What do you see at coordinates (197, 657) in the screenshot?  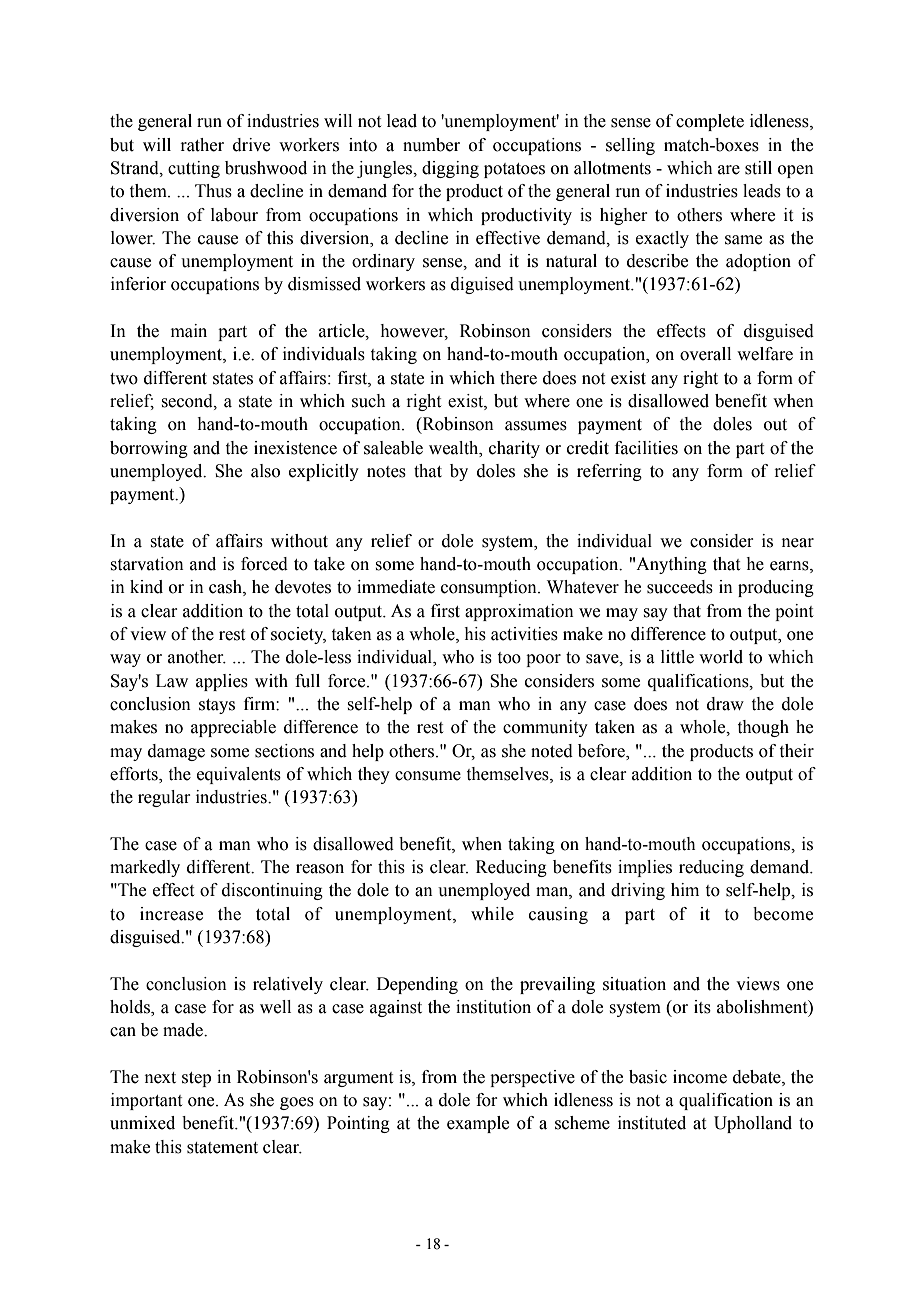 I see `another` at bounding box center [197, 657].
